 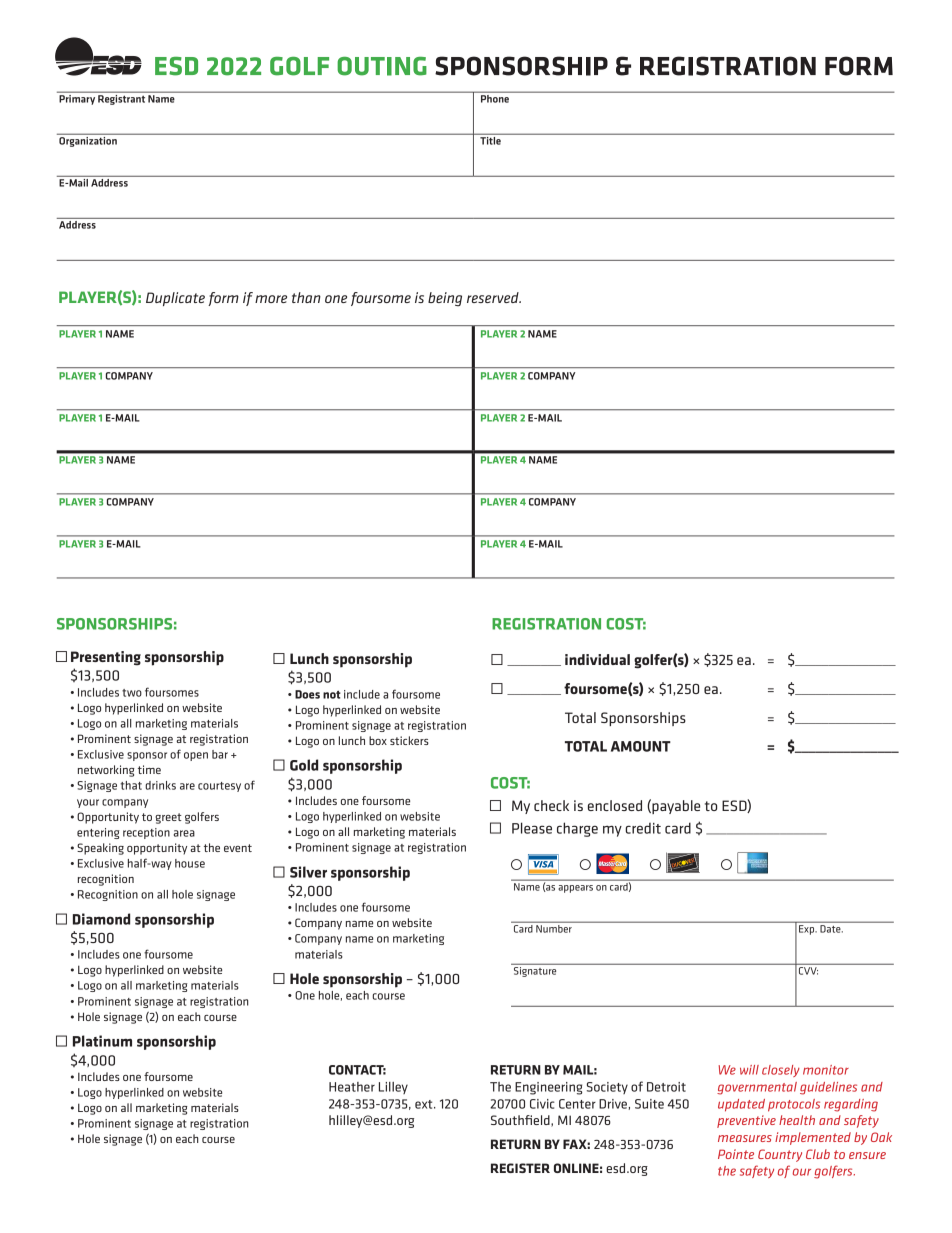 I want to click on Does, so click(x=307, y=694).
